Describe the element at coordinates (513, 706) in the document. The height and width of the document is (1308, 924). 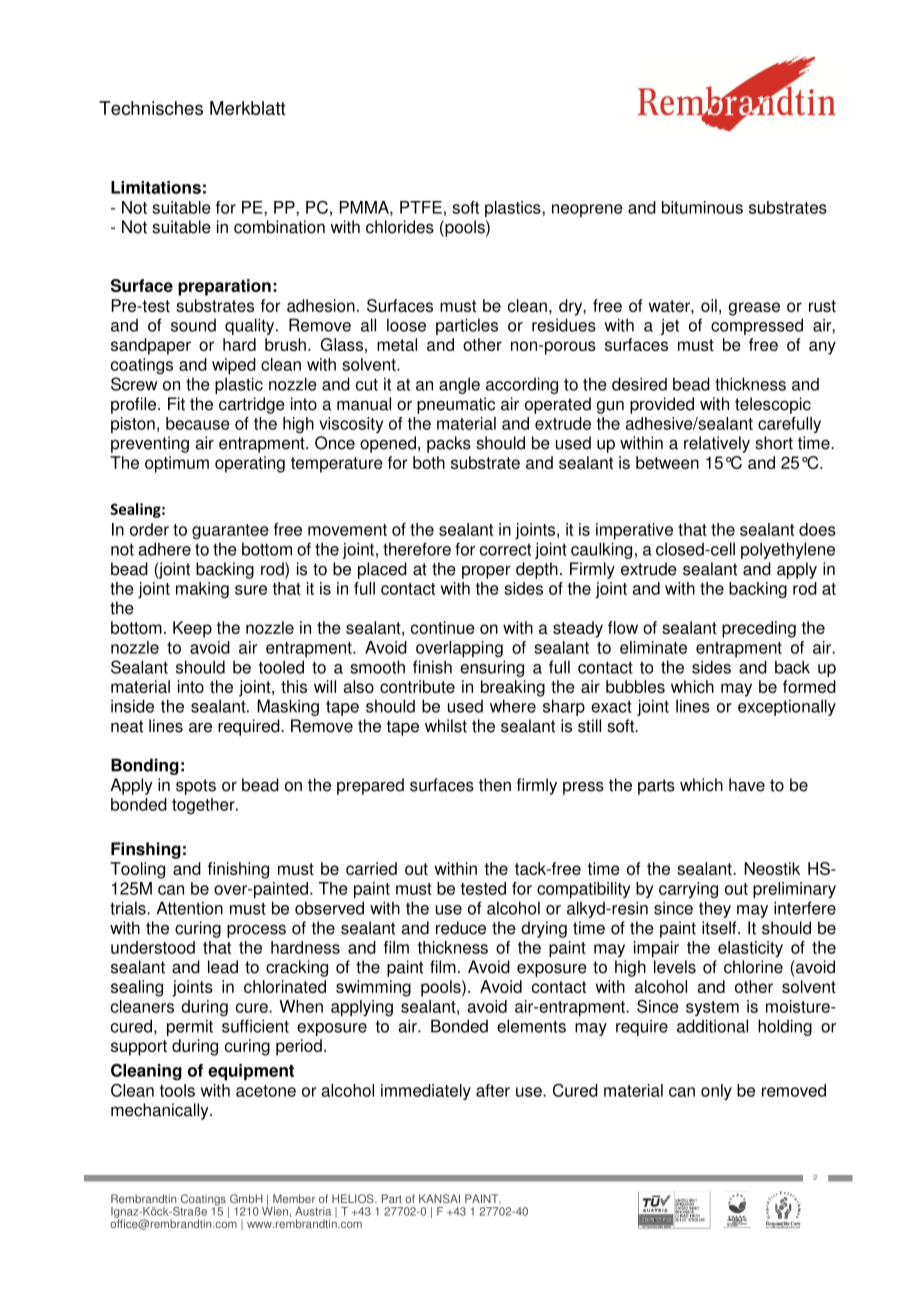
I see `where` at that location.
